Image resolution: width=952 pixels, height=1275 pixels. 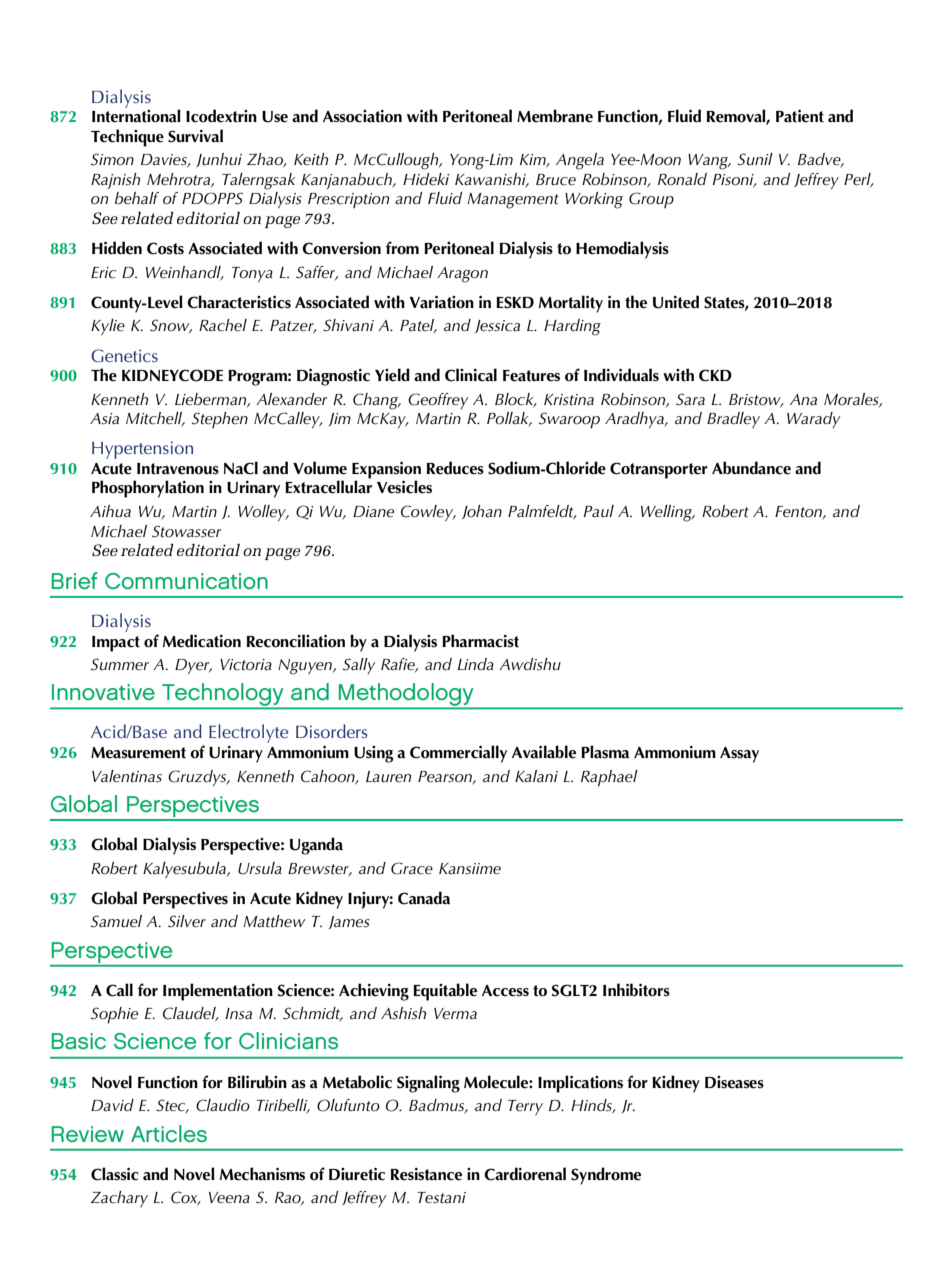 I want to click on Articles, so click(x=169, y=1134).
